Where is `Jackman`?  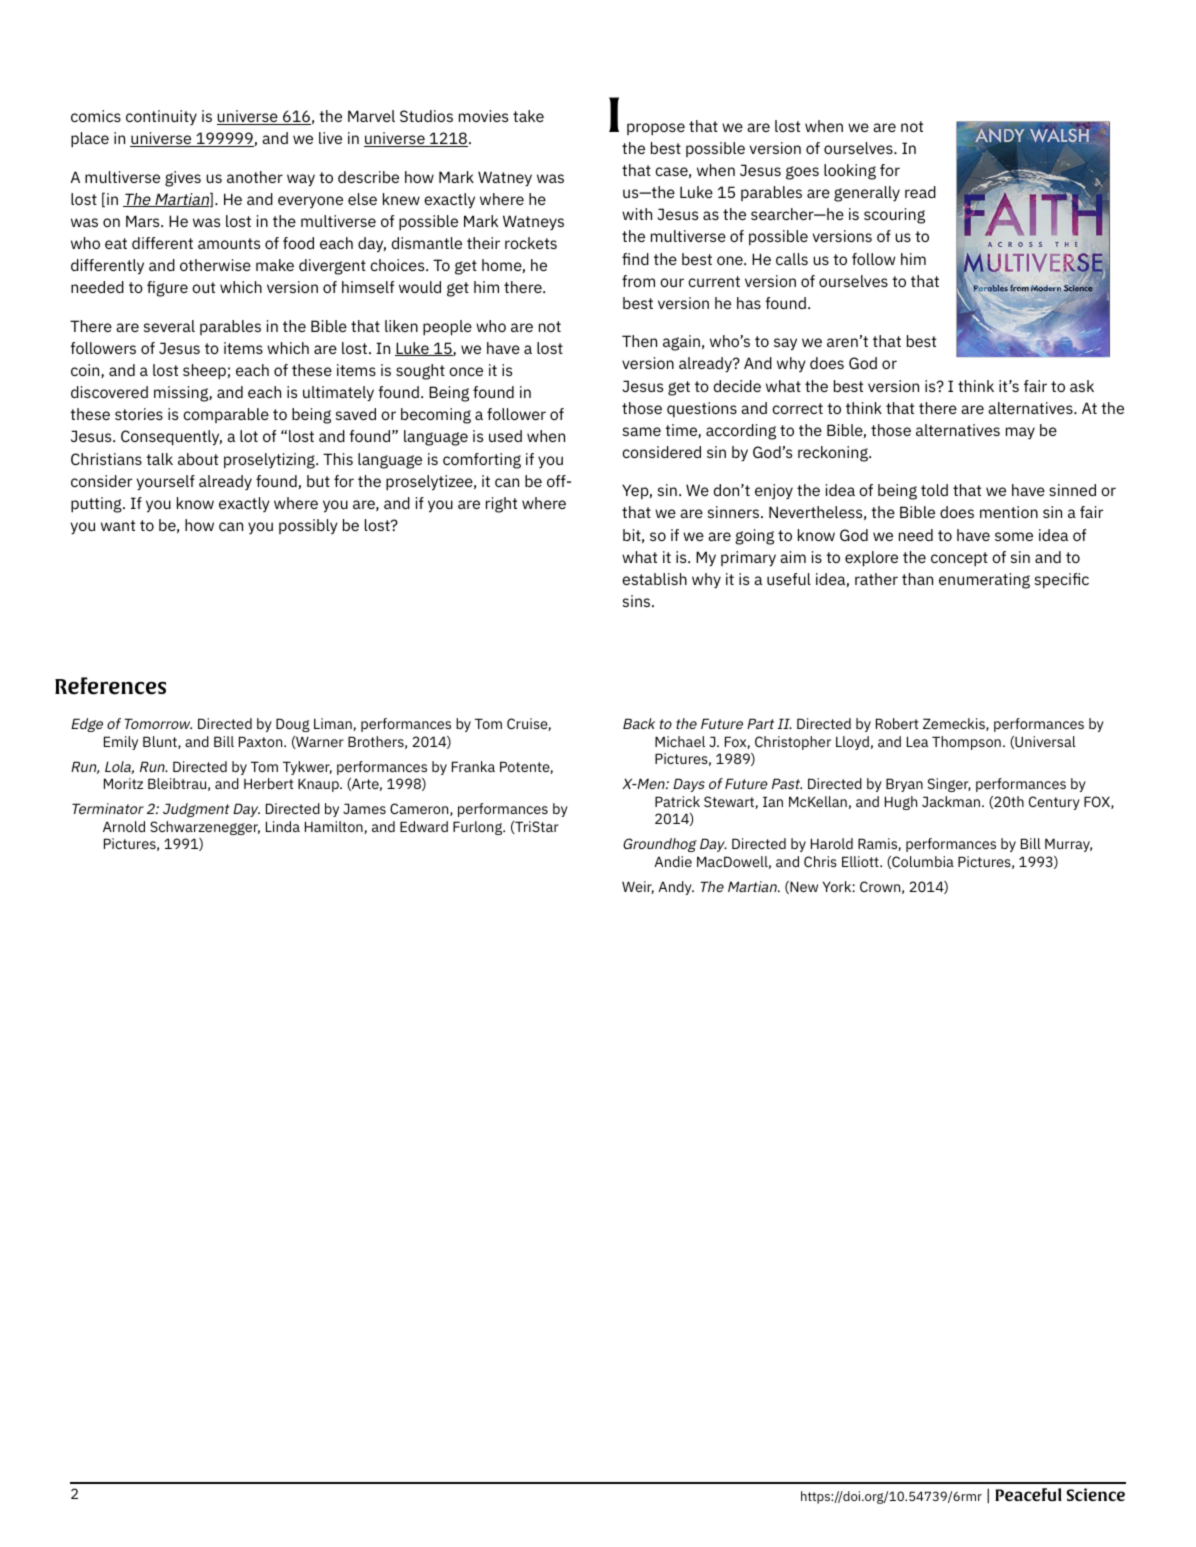
Jackman is located at coordinates (951, 801).
